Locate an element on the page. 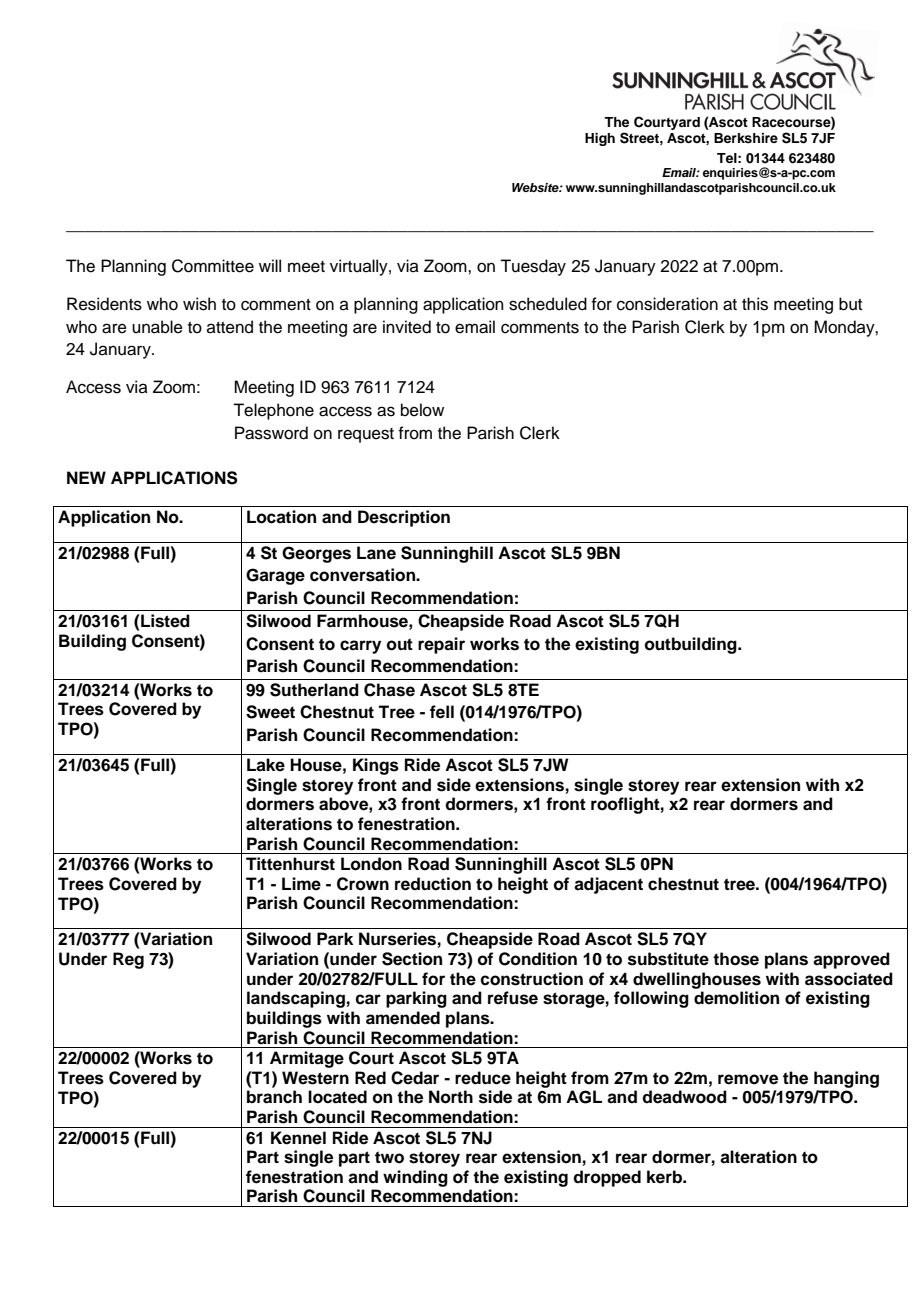  Description is located at coordinates (404, 518).
